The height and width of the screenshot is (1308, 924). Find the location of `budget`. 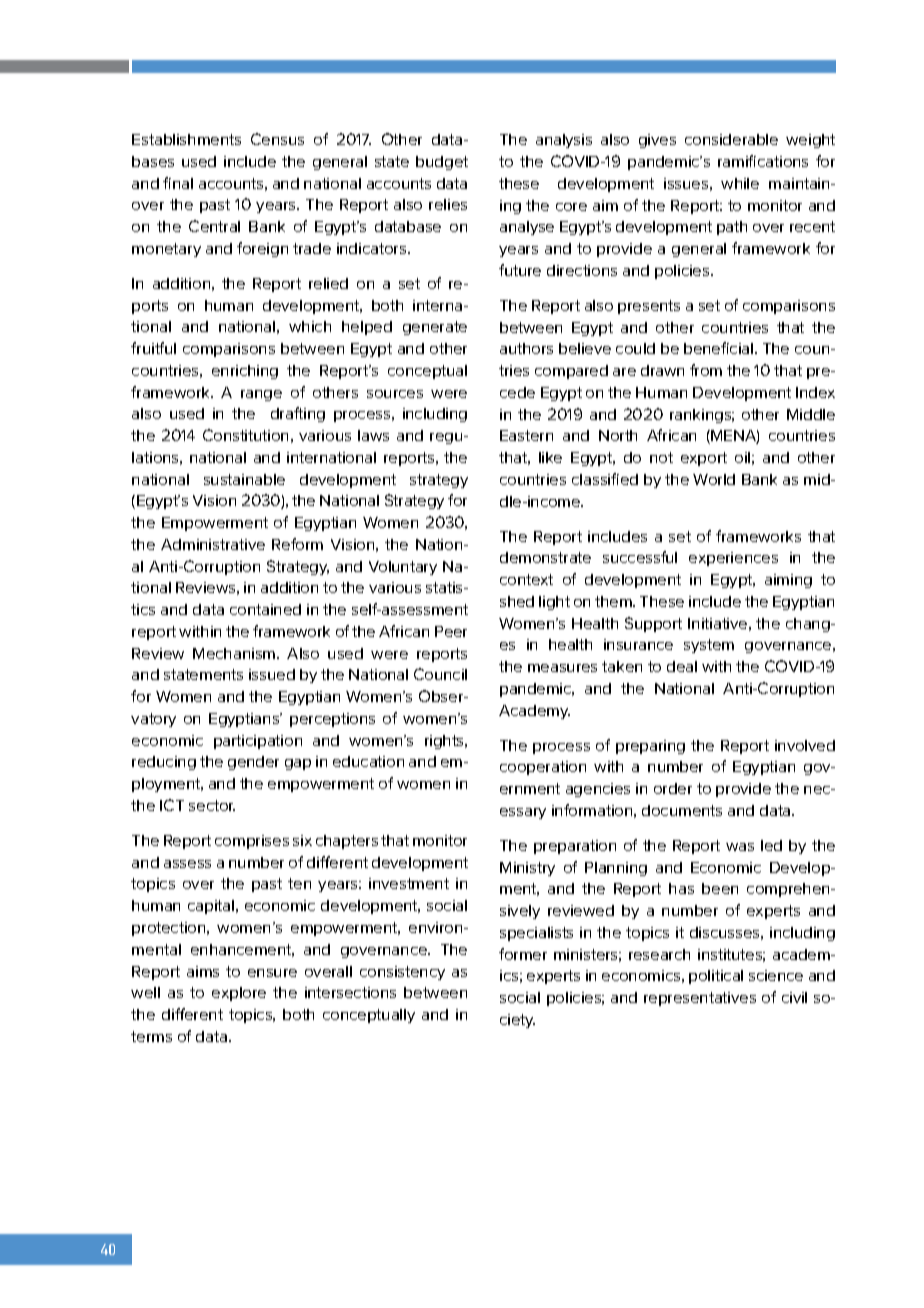

budget is located at coordinates (442, 163).
